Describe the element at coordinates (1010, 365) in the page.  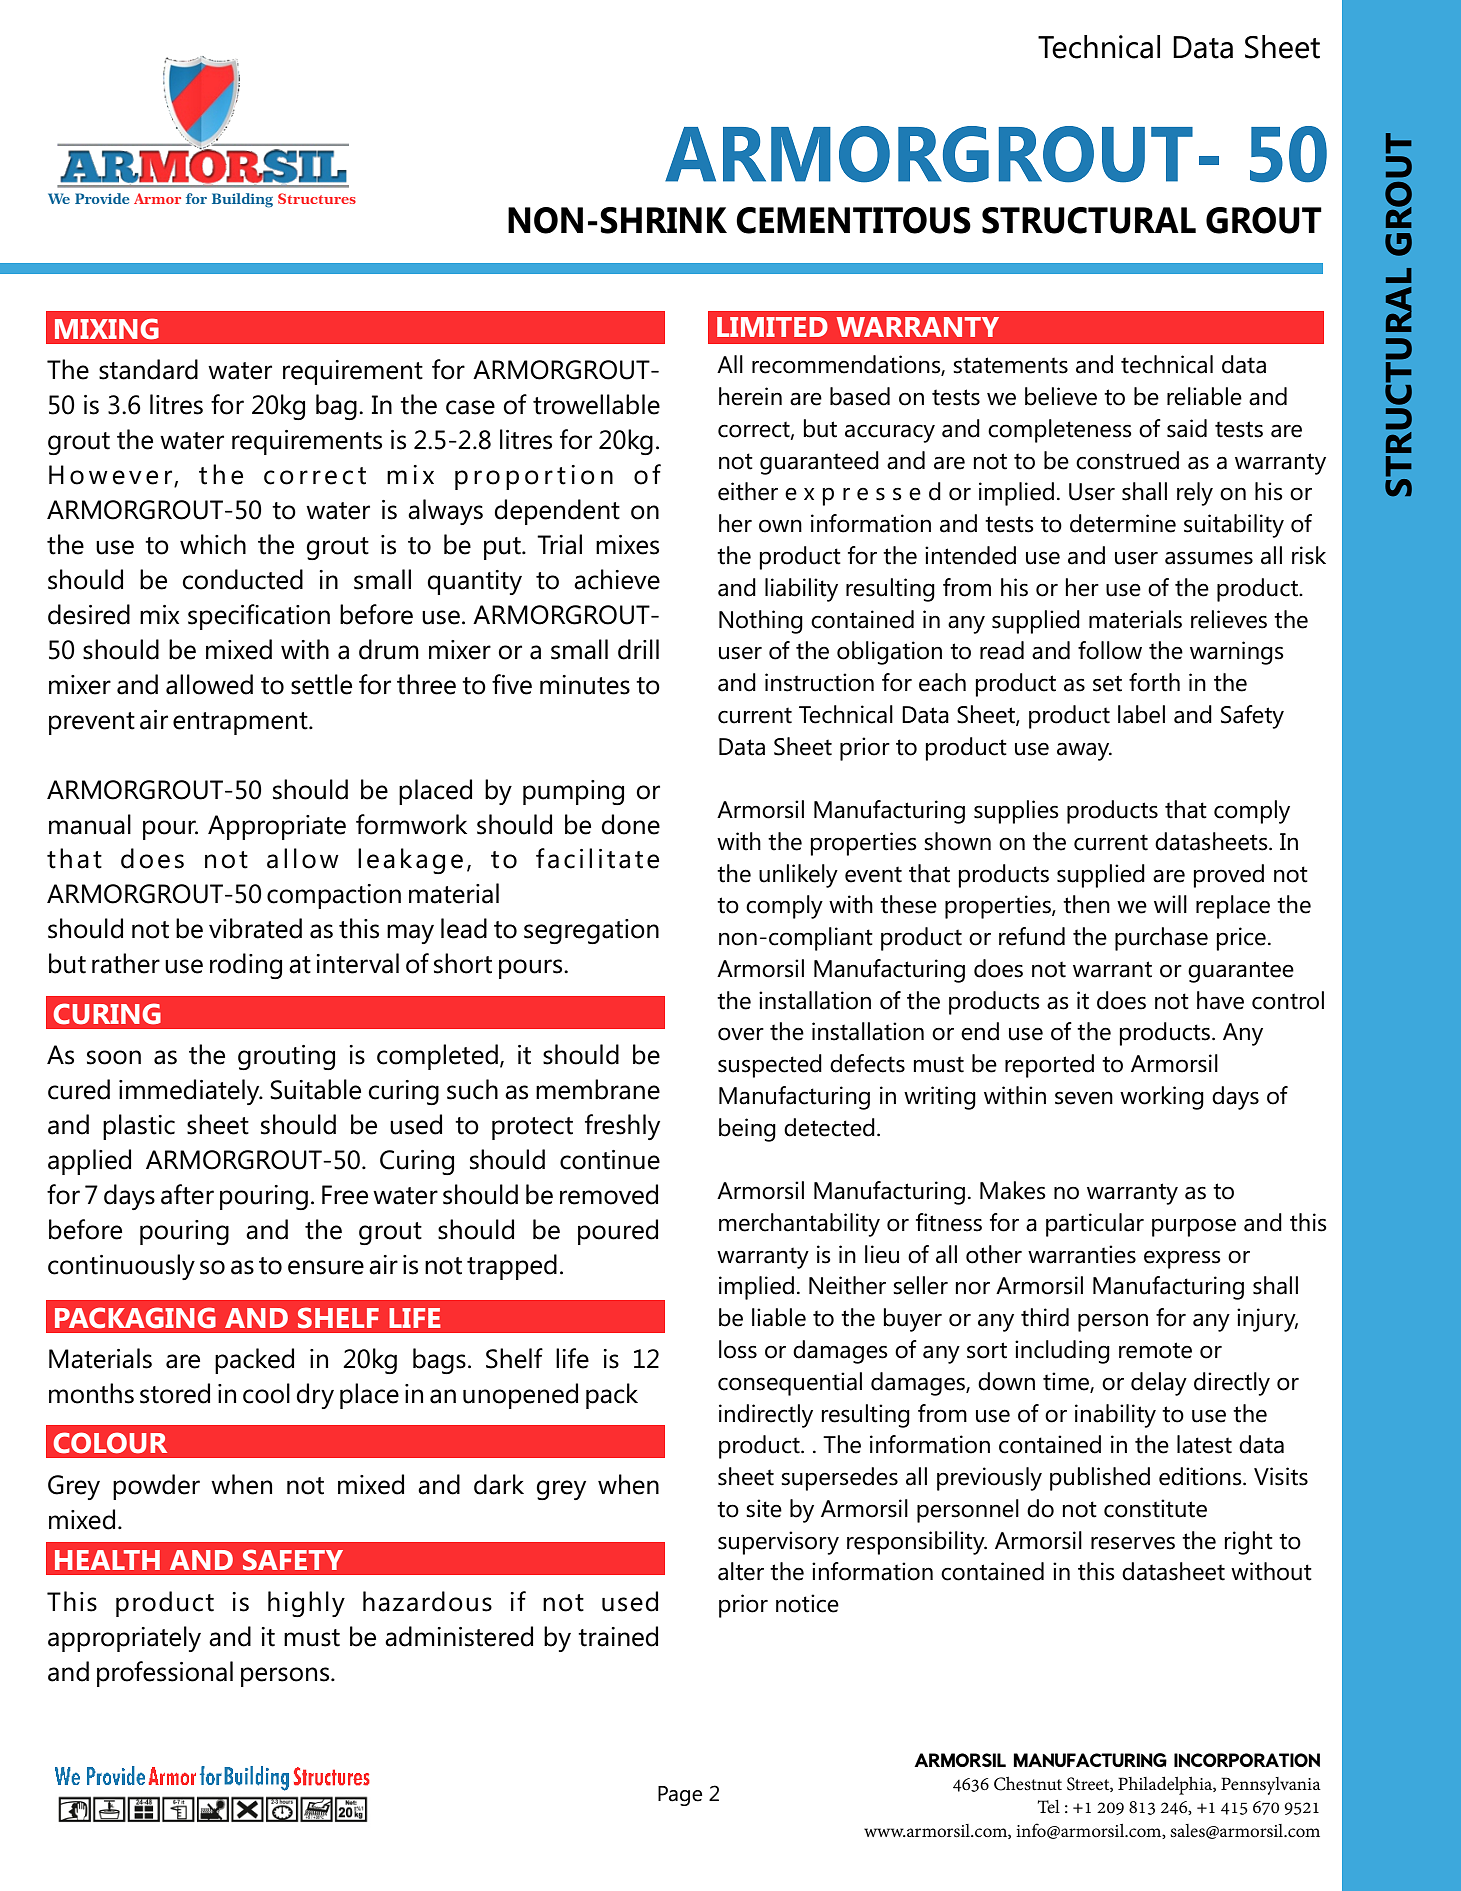
I see `statements` at that location.
